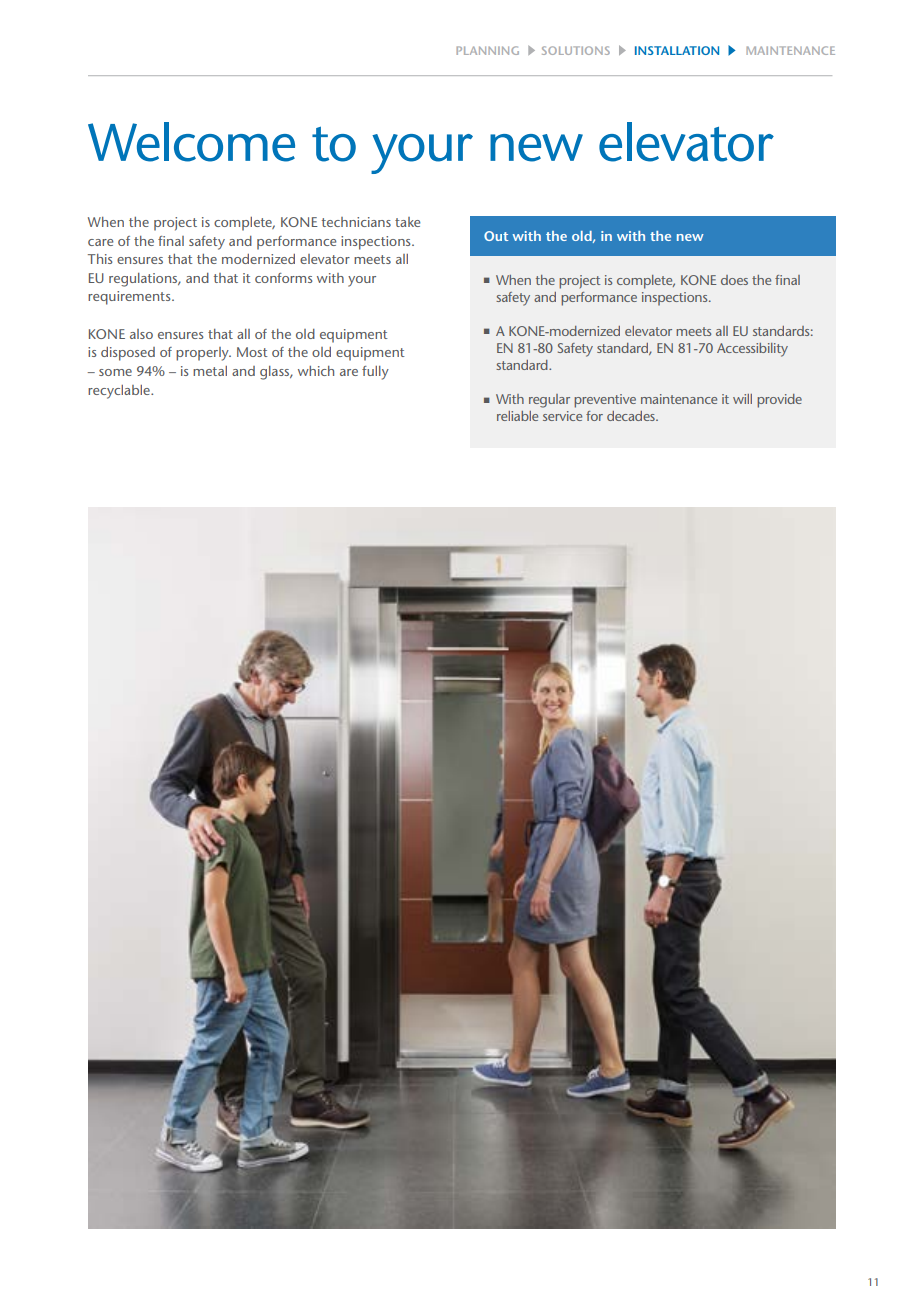  I want to click on take, so click(407, 222).
